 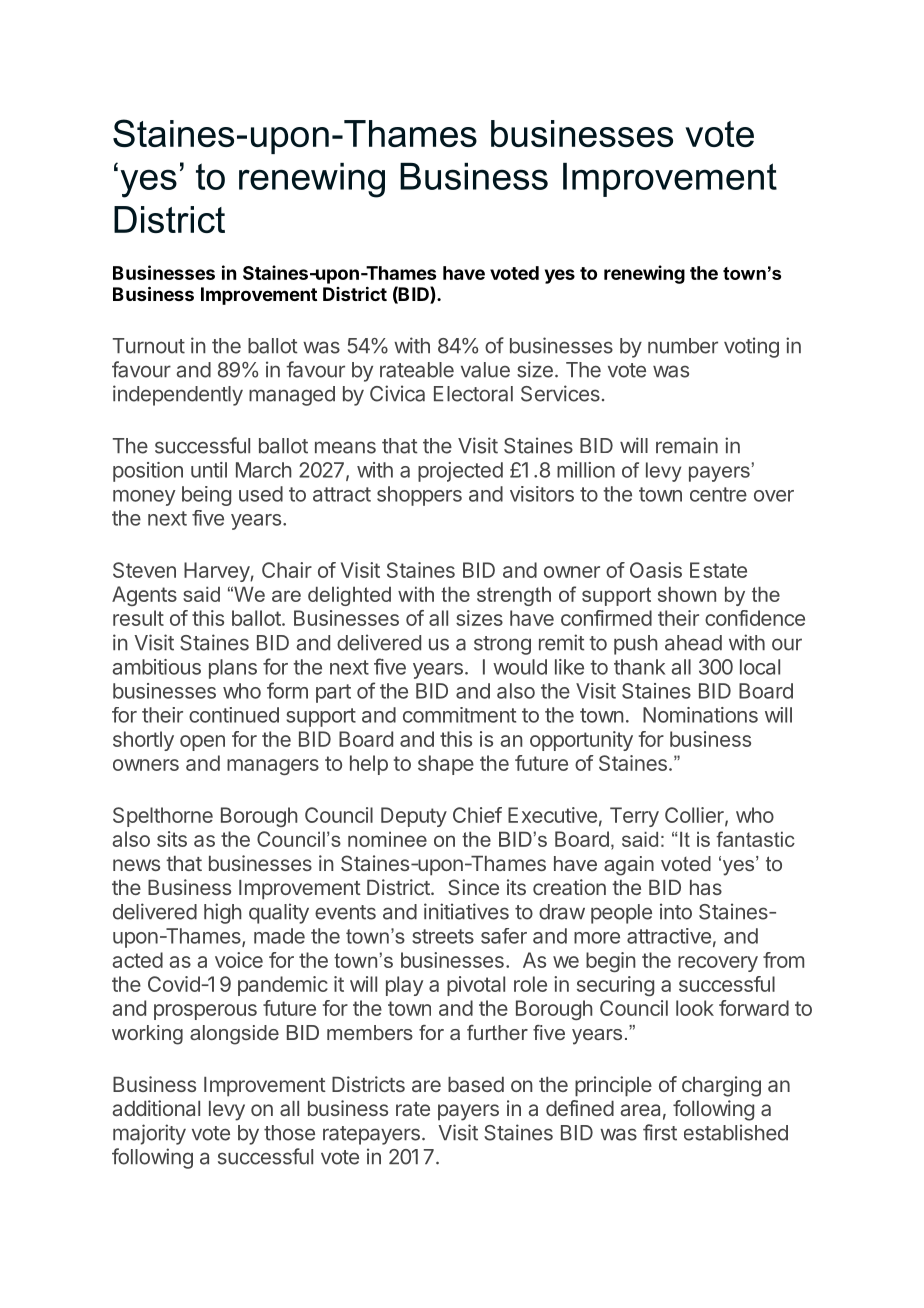 I want to click on value, so click(x=485, y=370).
